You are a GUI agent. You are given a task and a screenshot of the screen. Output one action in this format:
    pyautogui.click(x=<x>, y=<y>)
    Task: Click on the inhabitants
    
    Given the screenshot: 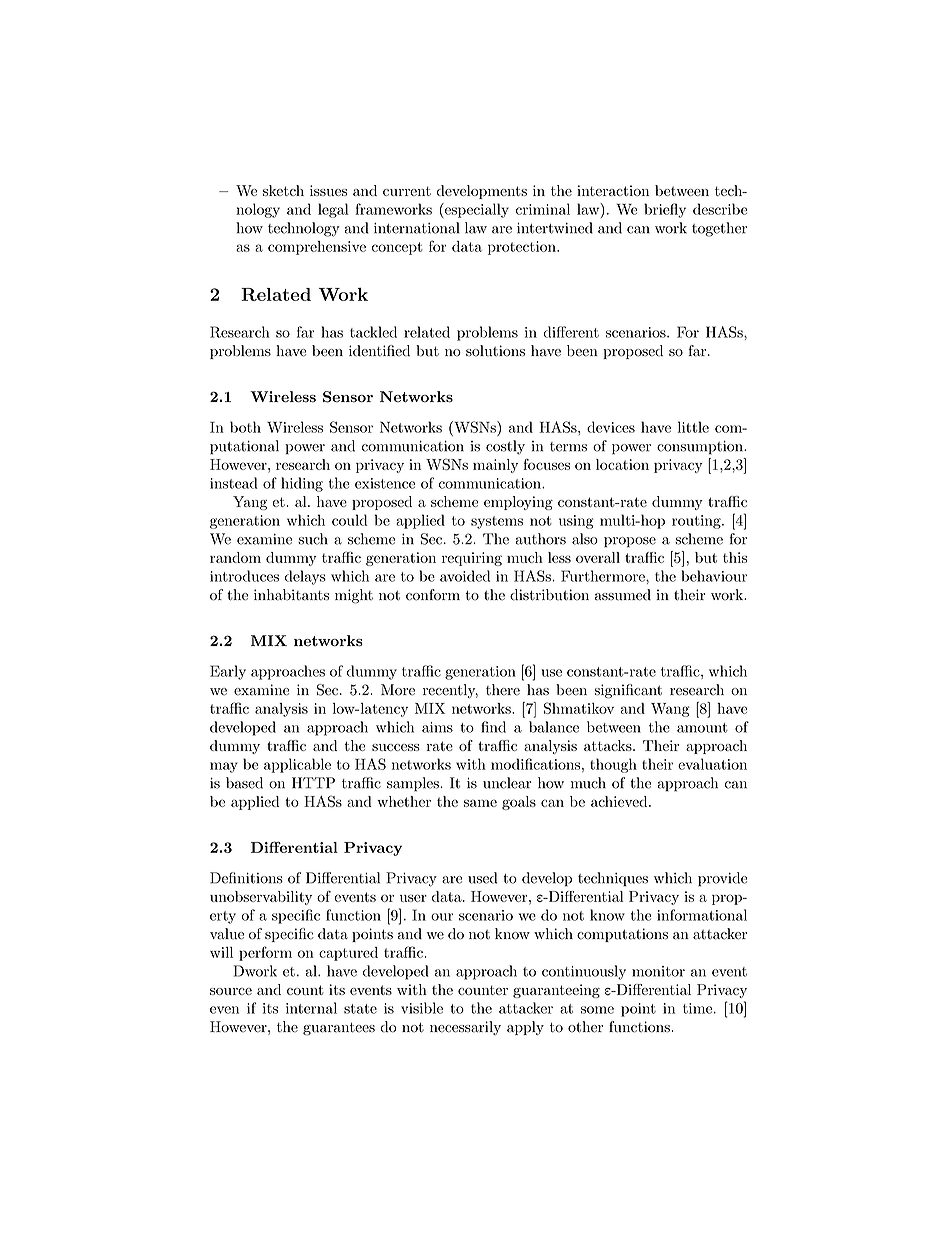 What is the action you would take?
    pyautogui.click(x=291, y=595)
